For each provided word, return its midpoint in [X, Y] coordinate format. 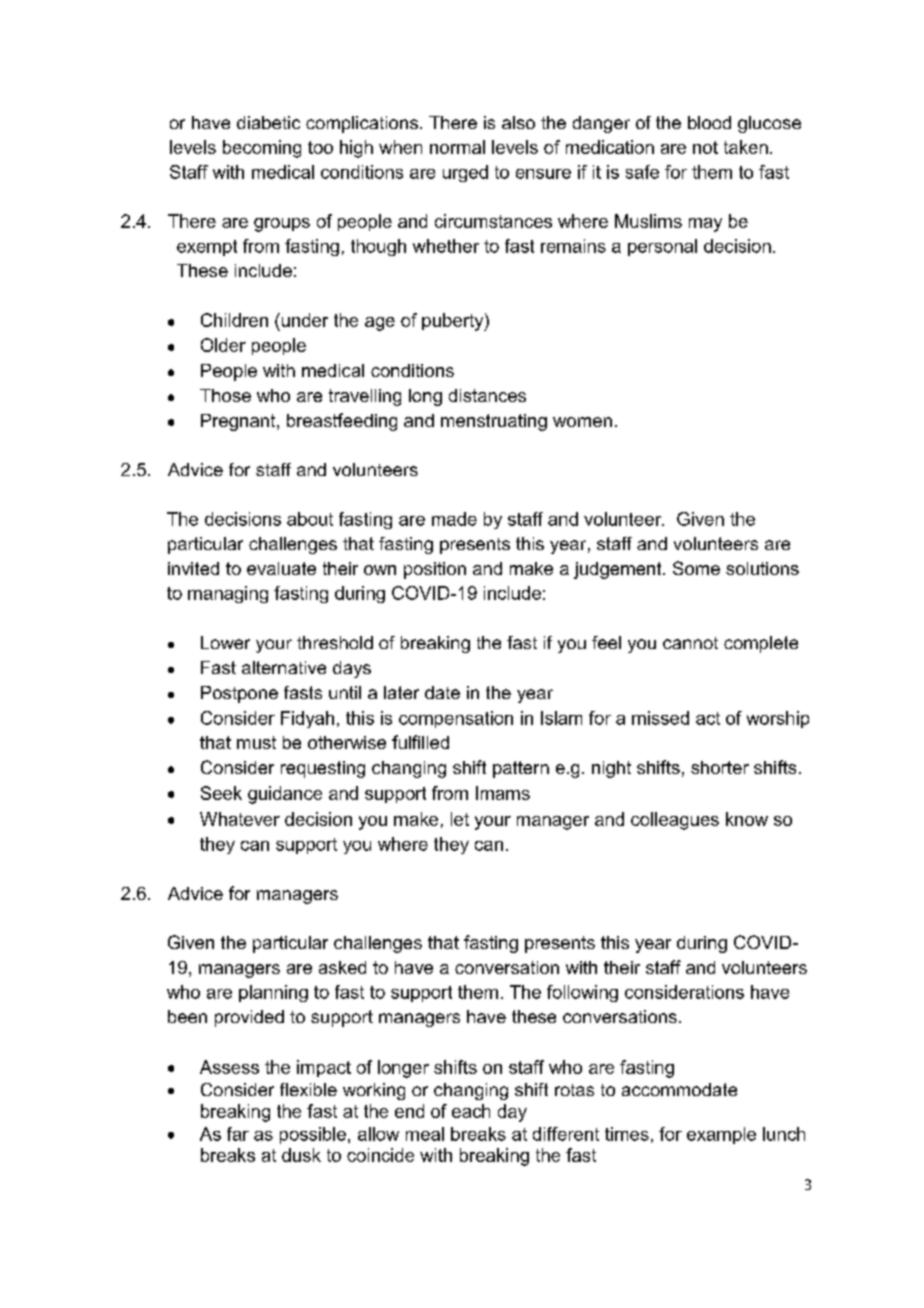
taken [746, 147]
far [238, 1134]
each [471, 1111]
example [721, 1135]
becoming [262, 149]
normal [457, 147]
